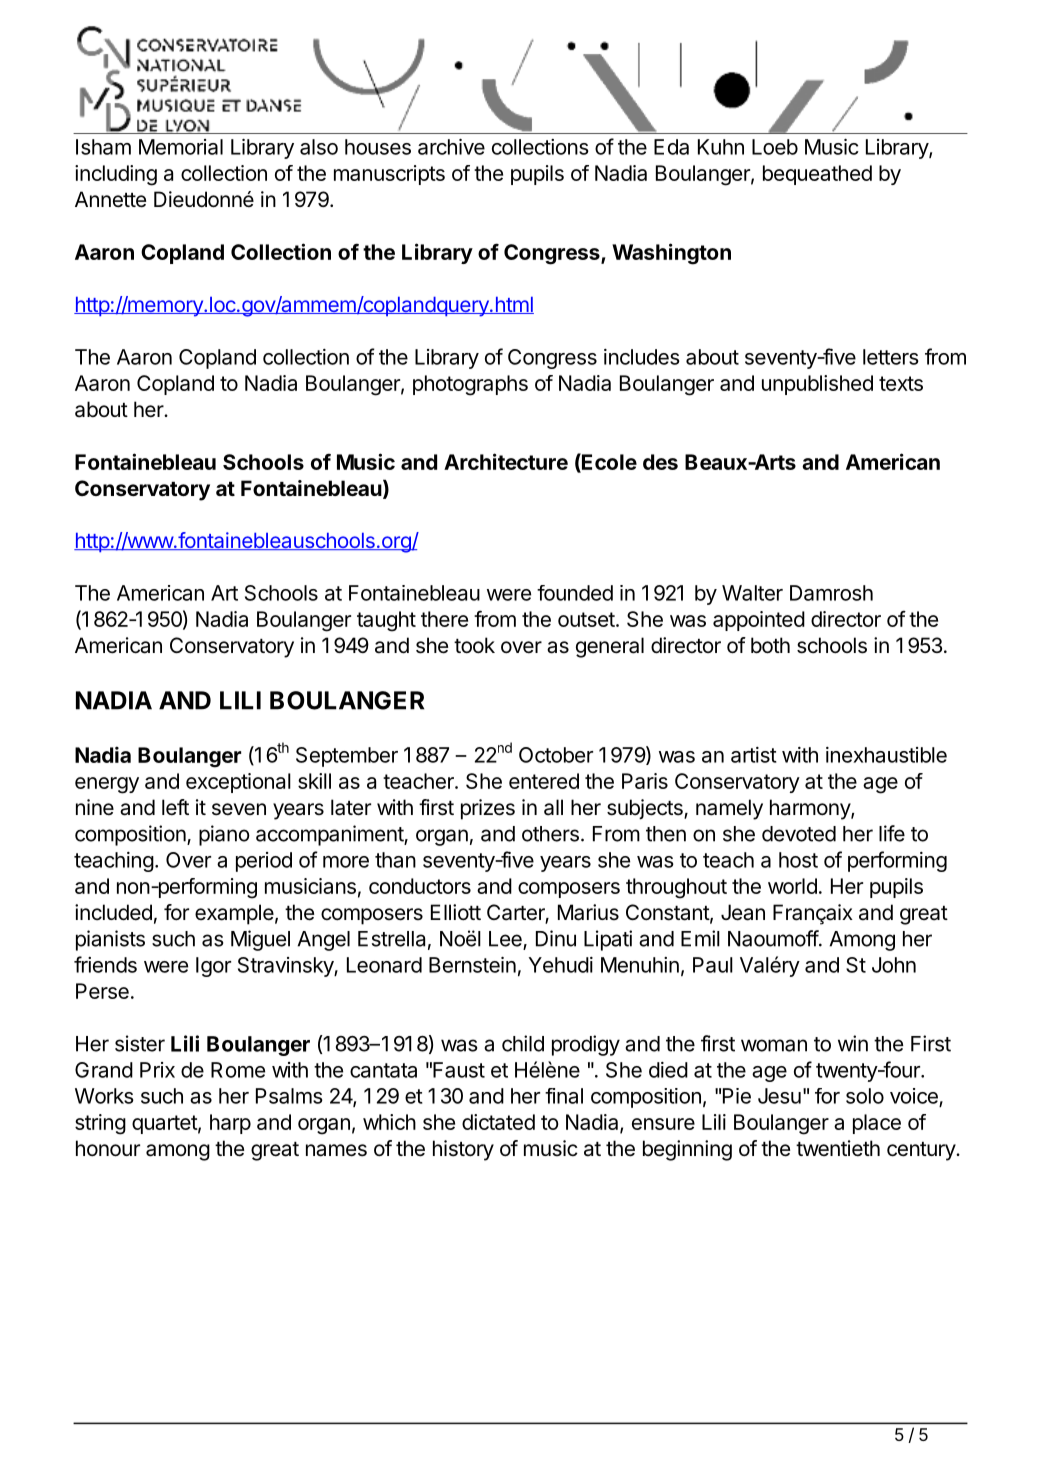 The width and height of the screenshot is (1041, 1473). Describe the element at coordinates (792, 886) in the screenshot. I see `world` at that location.
